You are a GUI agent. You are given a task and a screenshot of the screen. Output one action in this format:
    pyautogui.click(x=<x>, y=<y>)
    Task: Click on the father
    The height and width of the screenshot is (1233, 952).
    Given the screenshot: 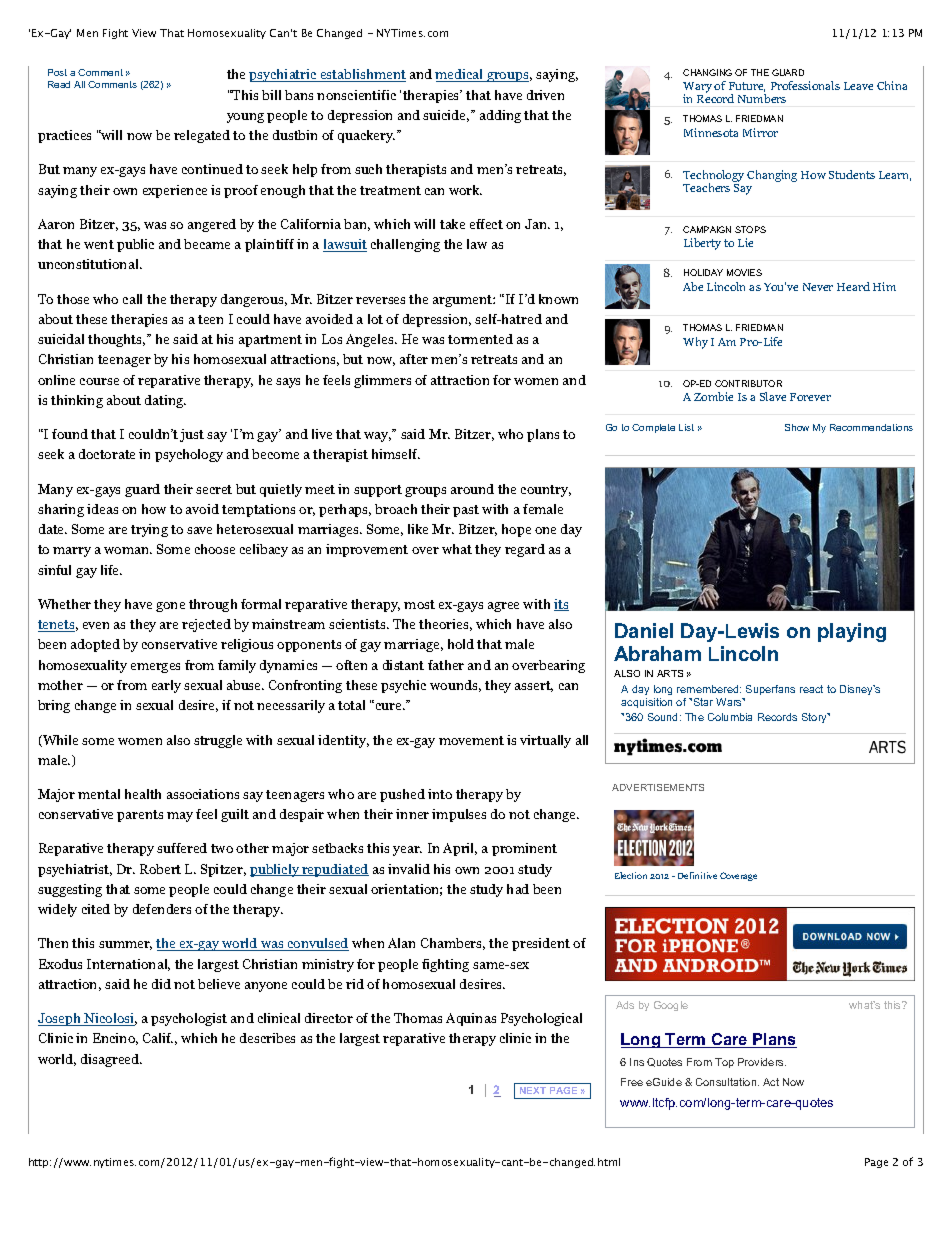 What is the action you would take?
    pyautogui.click(x=446, y=665)
